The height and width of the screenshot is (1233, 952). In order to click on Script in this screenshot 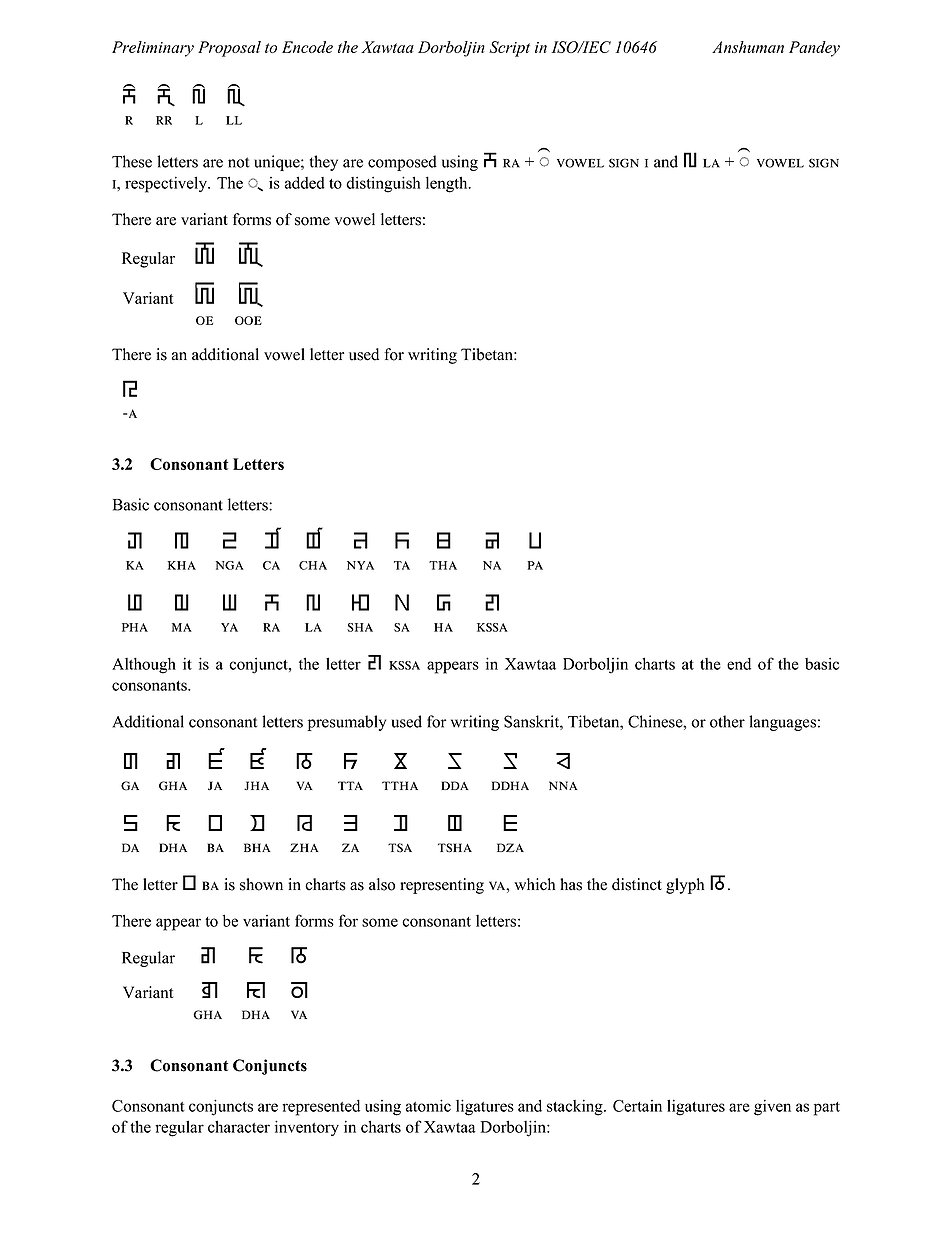, I will do `click(509, 49)`.
